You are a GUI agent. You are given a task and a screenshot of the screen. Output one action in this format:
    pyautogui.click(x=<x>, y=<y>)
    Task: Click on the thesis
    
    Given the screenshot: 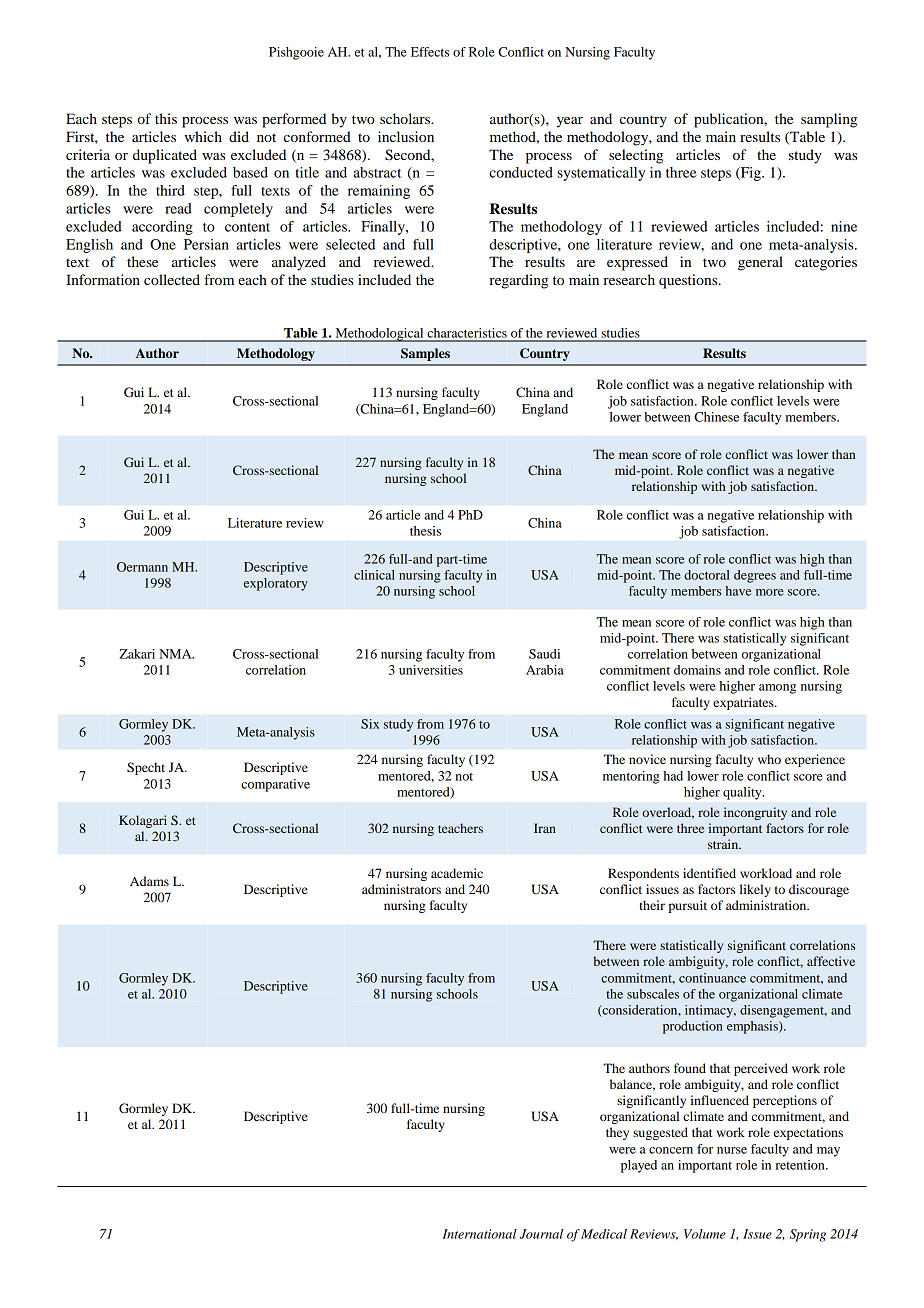 What is the action you would take?
    pyautogui.click(x=425, y=531)
